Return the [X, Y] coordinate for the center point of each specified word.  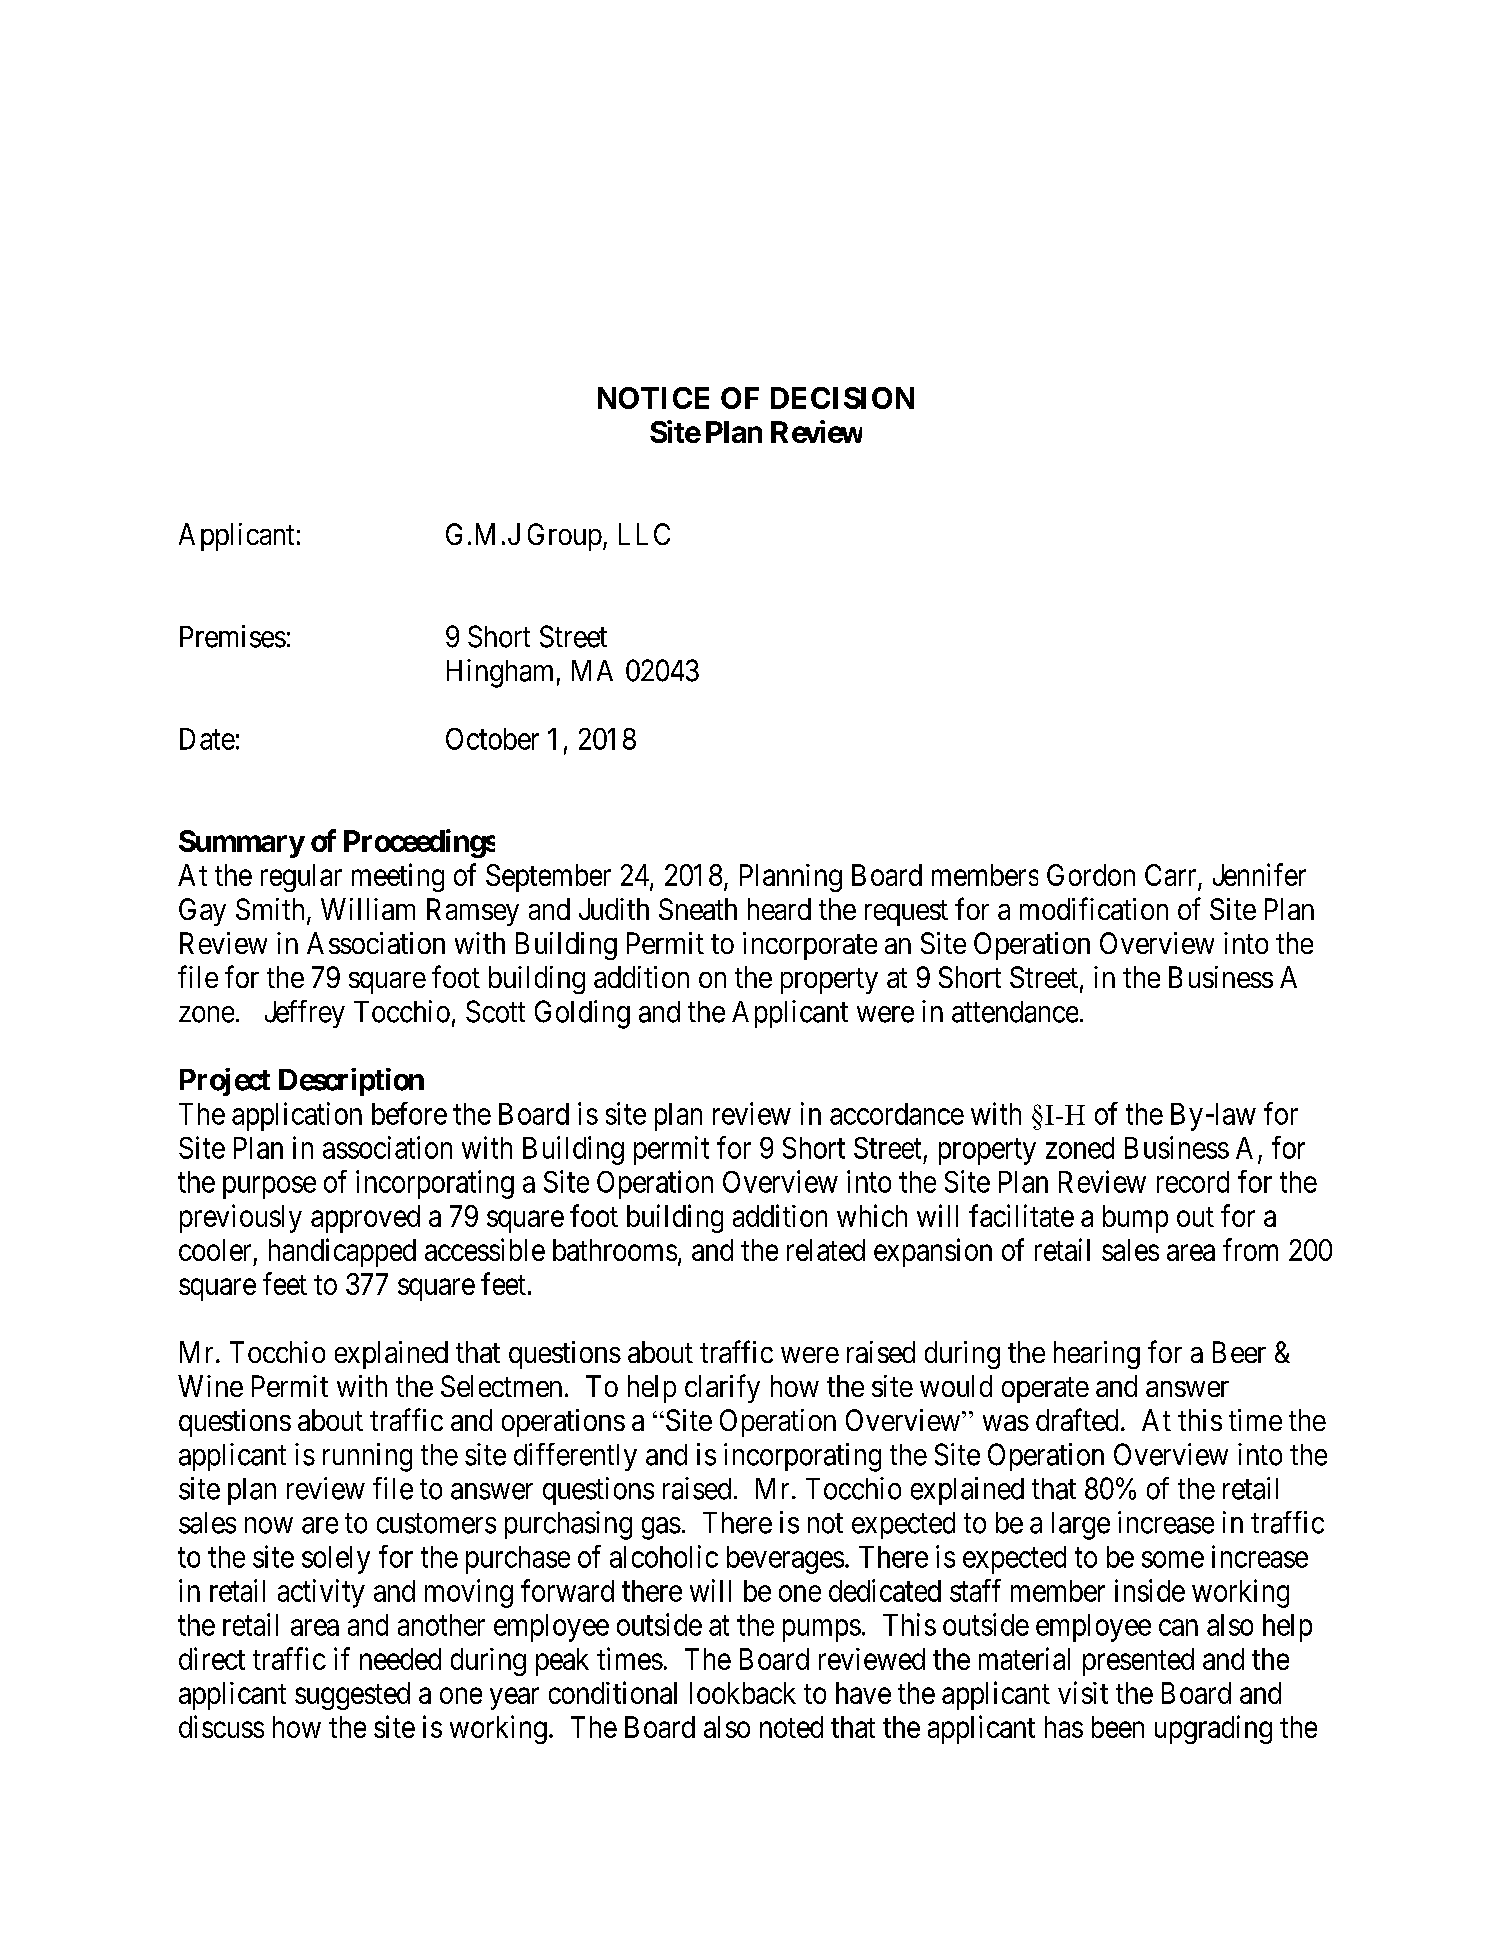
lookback [743, 1693]
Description [351, 1082]
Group [565, 537]
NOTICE [653, 398]
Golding [582, 1014]
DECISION [842, 398]
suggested [352, 1696]
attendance [1015, 1012]
